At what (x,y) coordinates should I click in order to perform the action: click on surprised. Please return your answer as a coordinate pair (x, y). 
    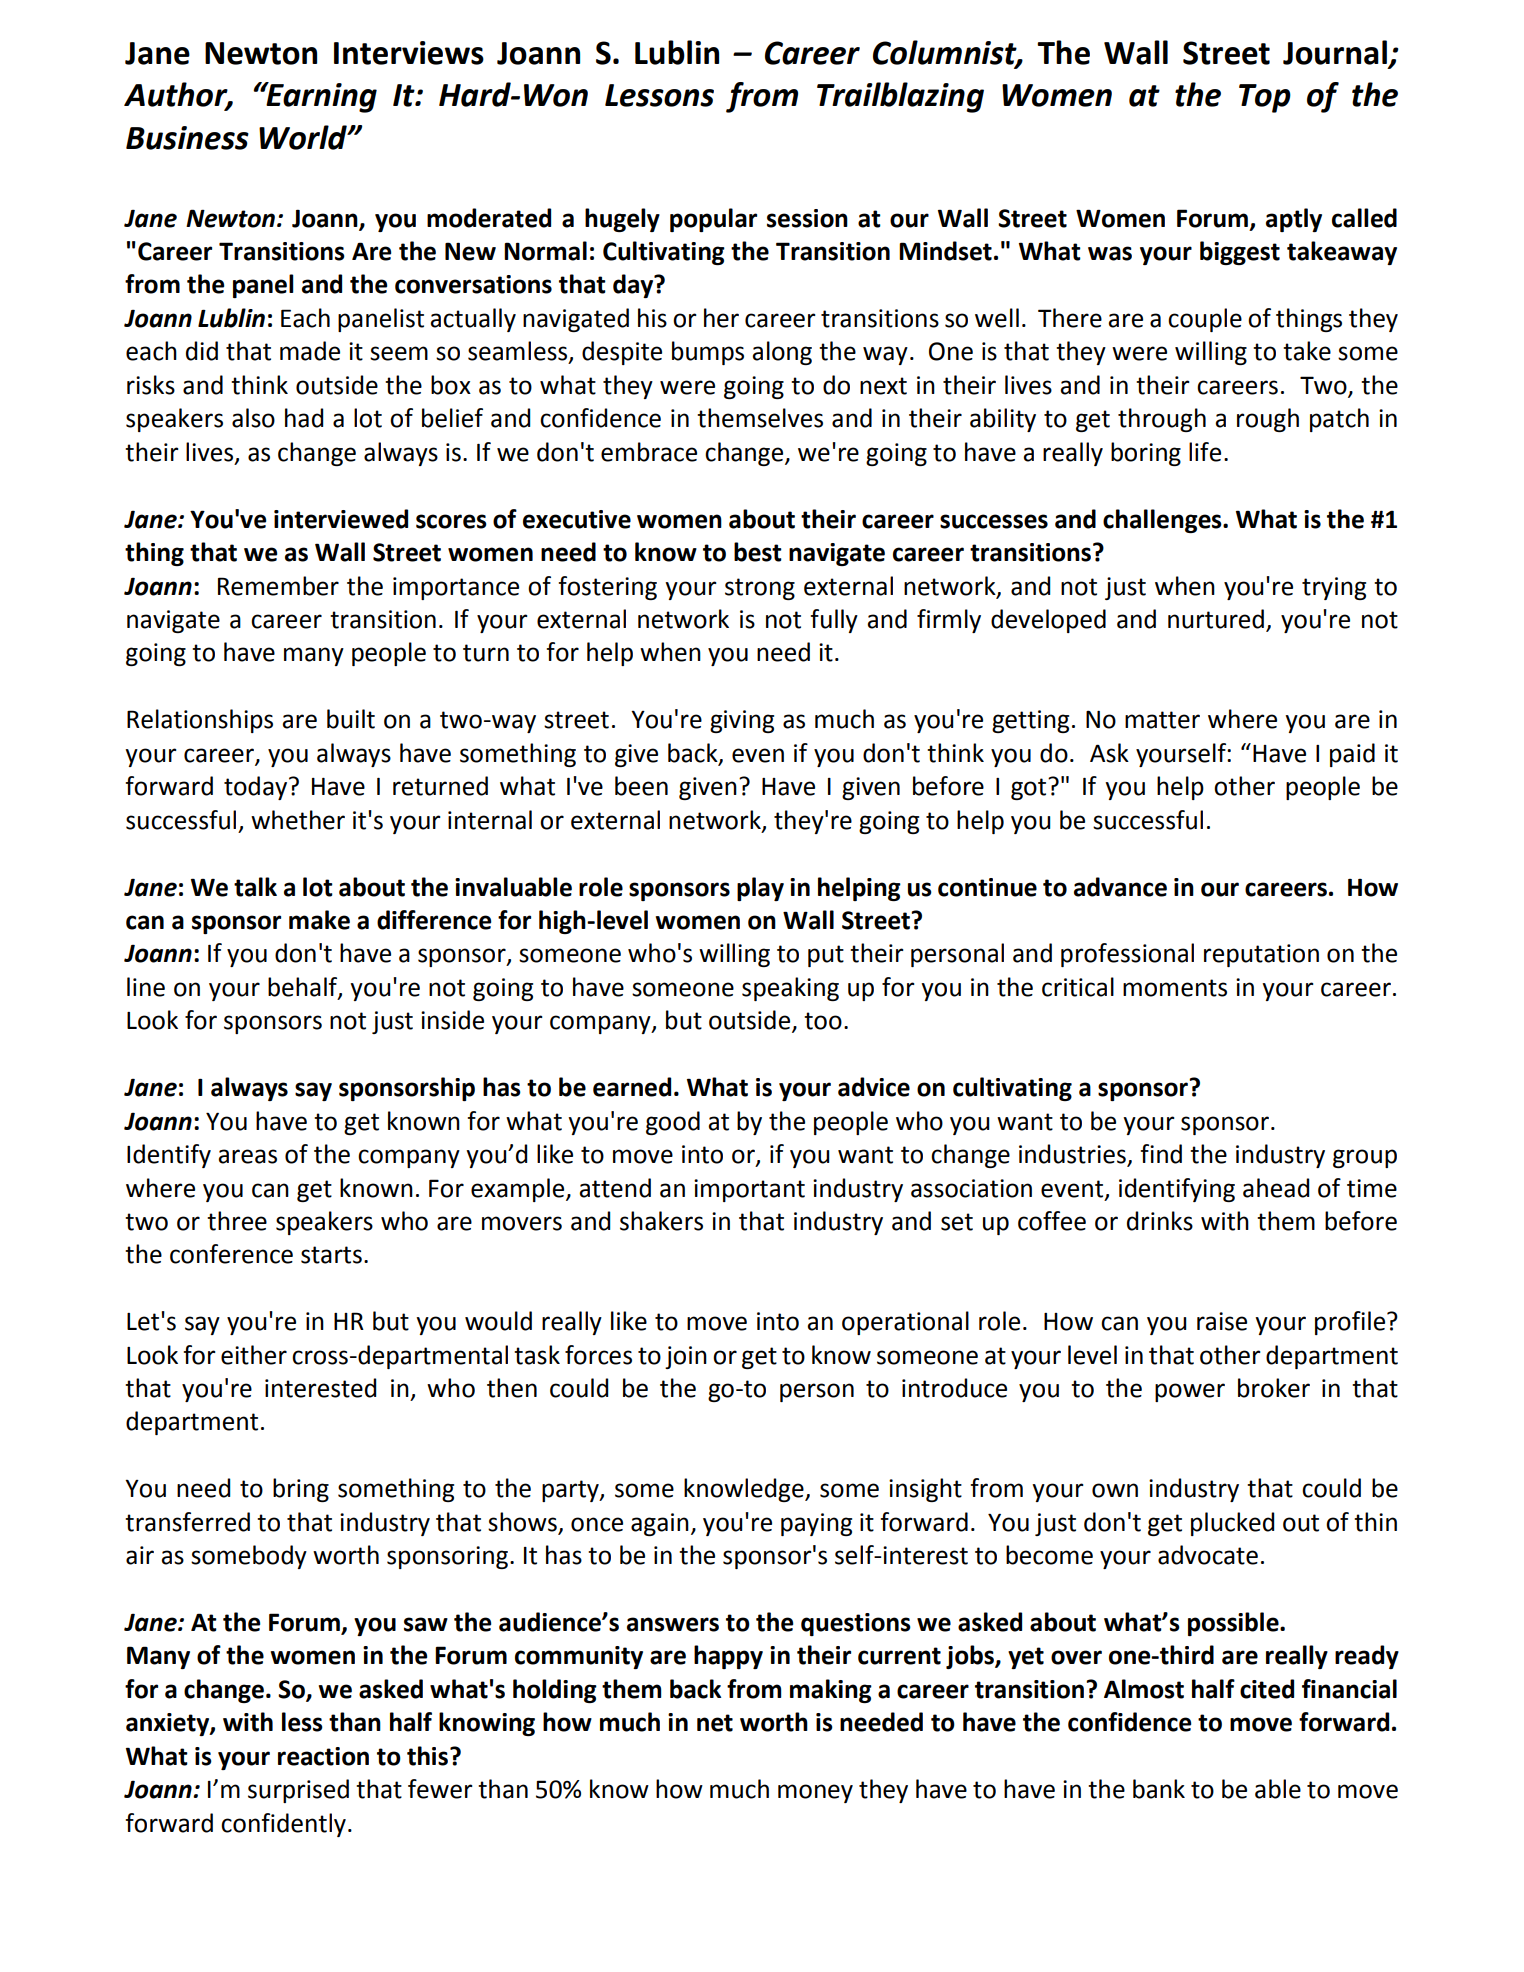
    Looking at the image, I should click on (298, 1791).
